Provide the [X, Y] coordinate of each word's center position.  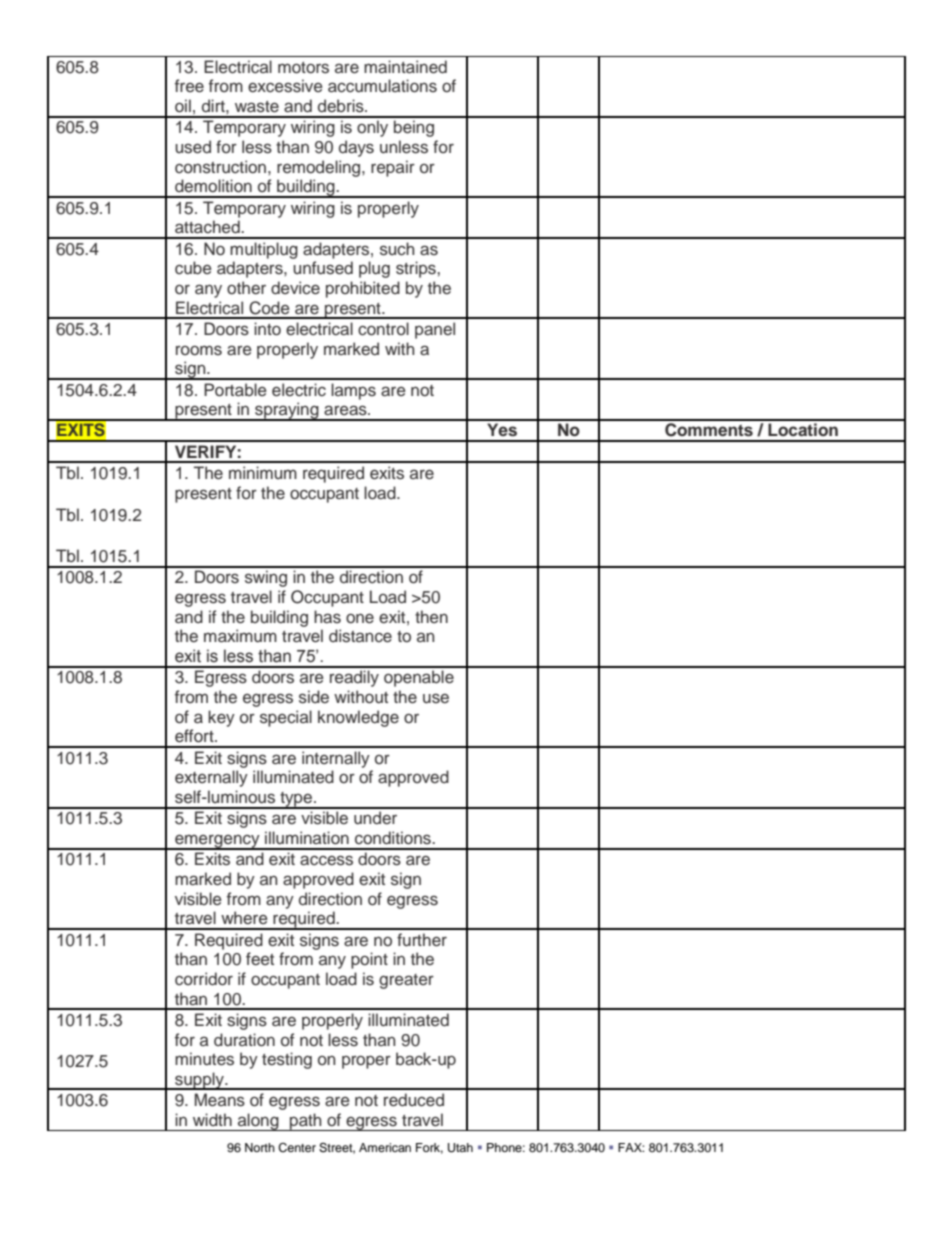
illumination [307, 838]
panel [435, 330]
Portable [235, 390]
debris [342, 106]
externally [211, 778]
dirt [214, 105]
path [306, 1122]
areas [346, 410]
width [212, 1119]
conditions [394, 838]
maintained [405, 67]
